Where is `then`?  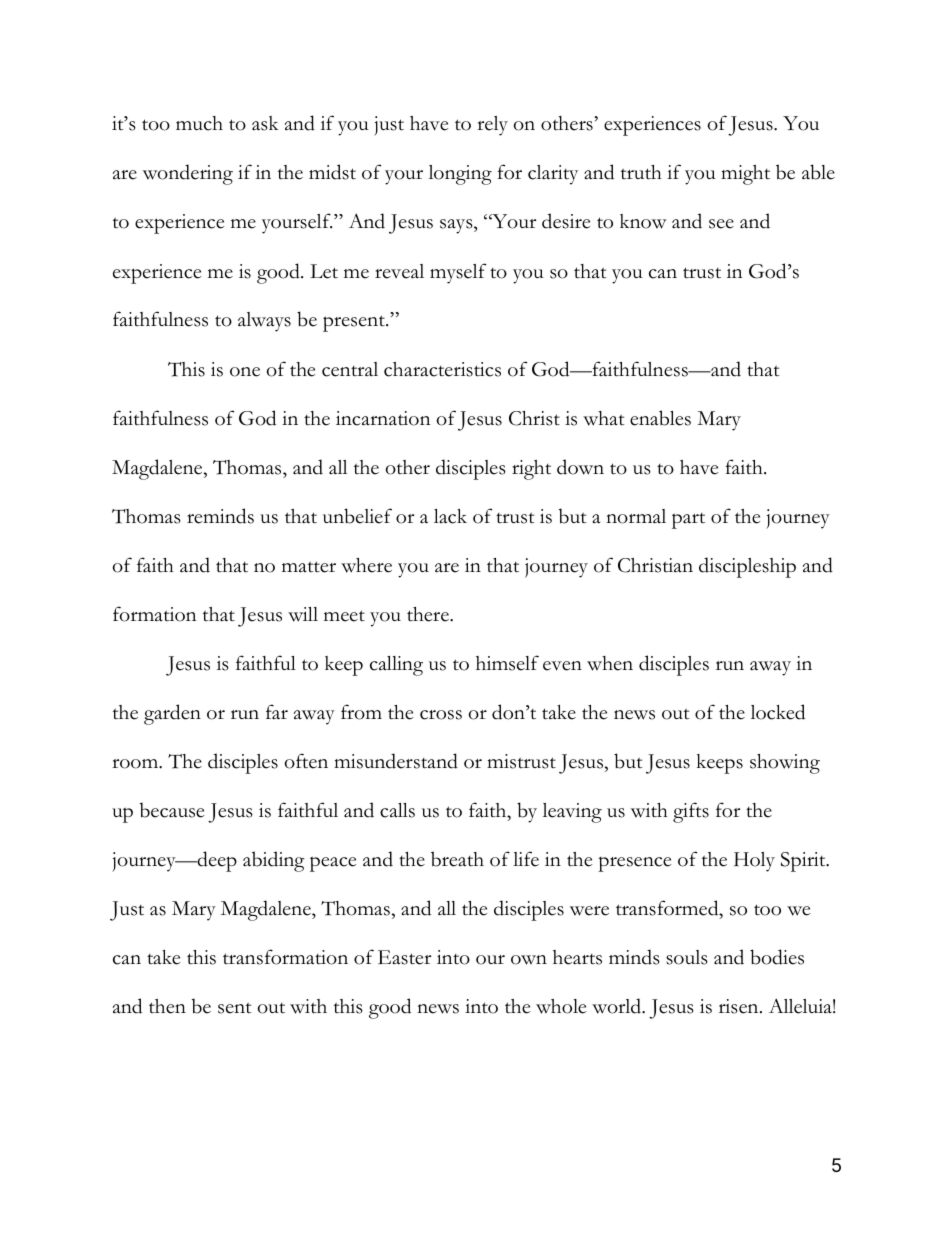
then is located at coordinates (167, 1006).
